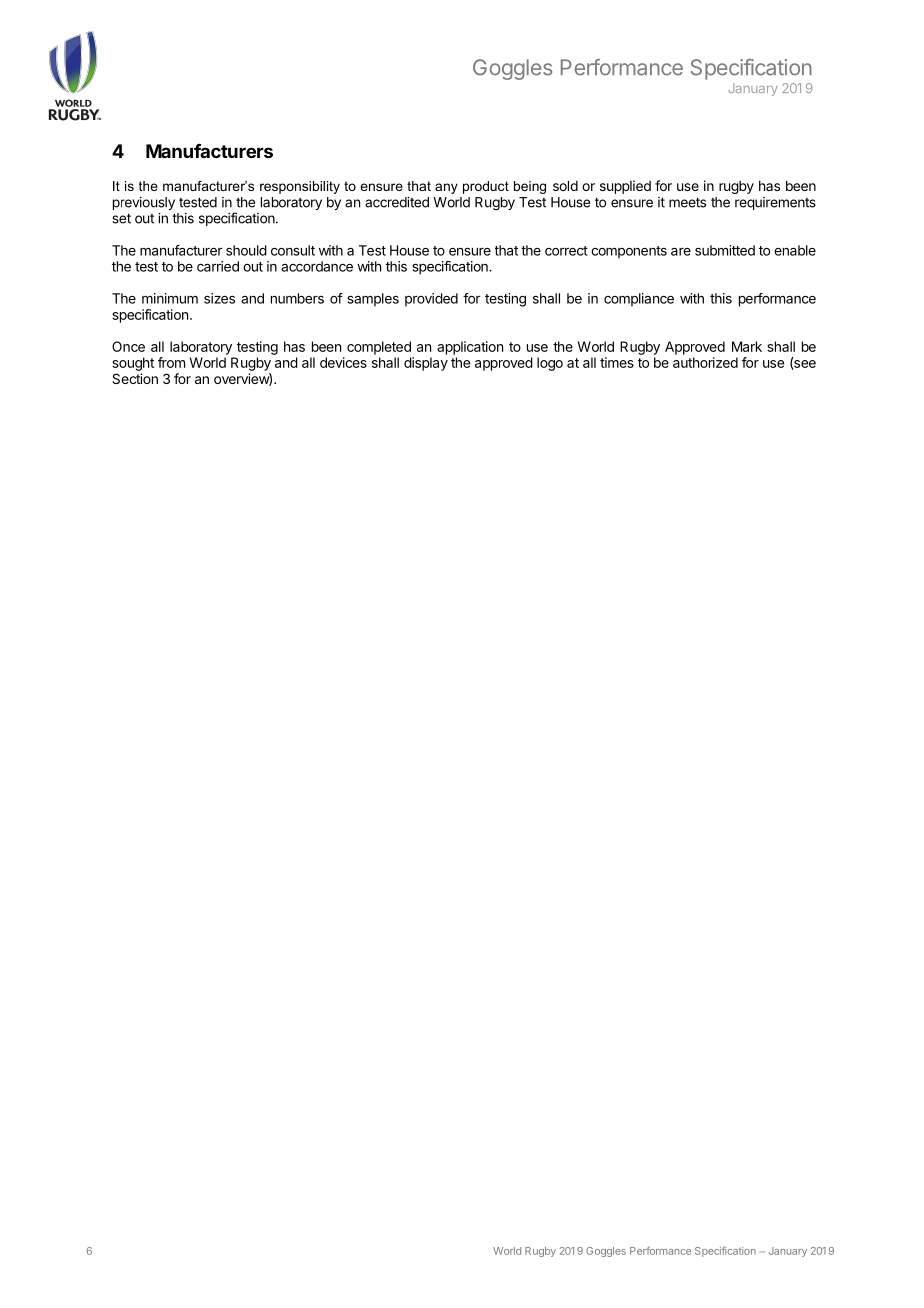 This screenshot has width=924, height=1308. What do you see at coordinates (725, 250) in the screenshot?
I see `submitted` at bounding box center [725, 250].
